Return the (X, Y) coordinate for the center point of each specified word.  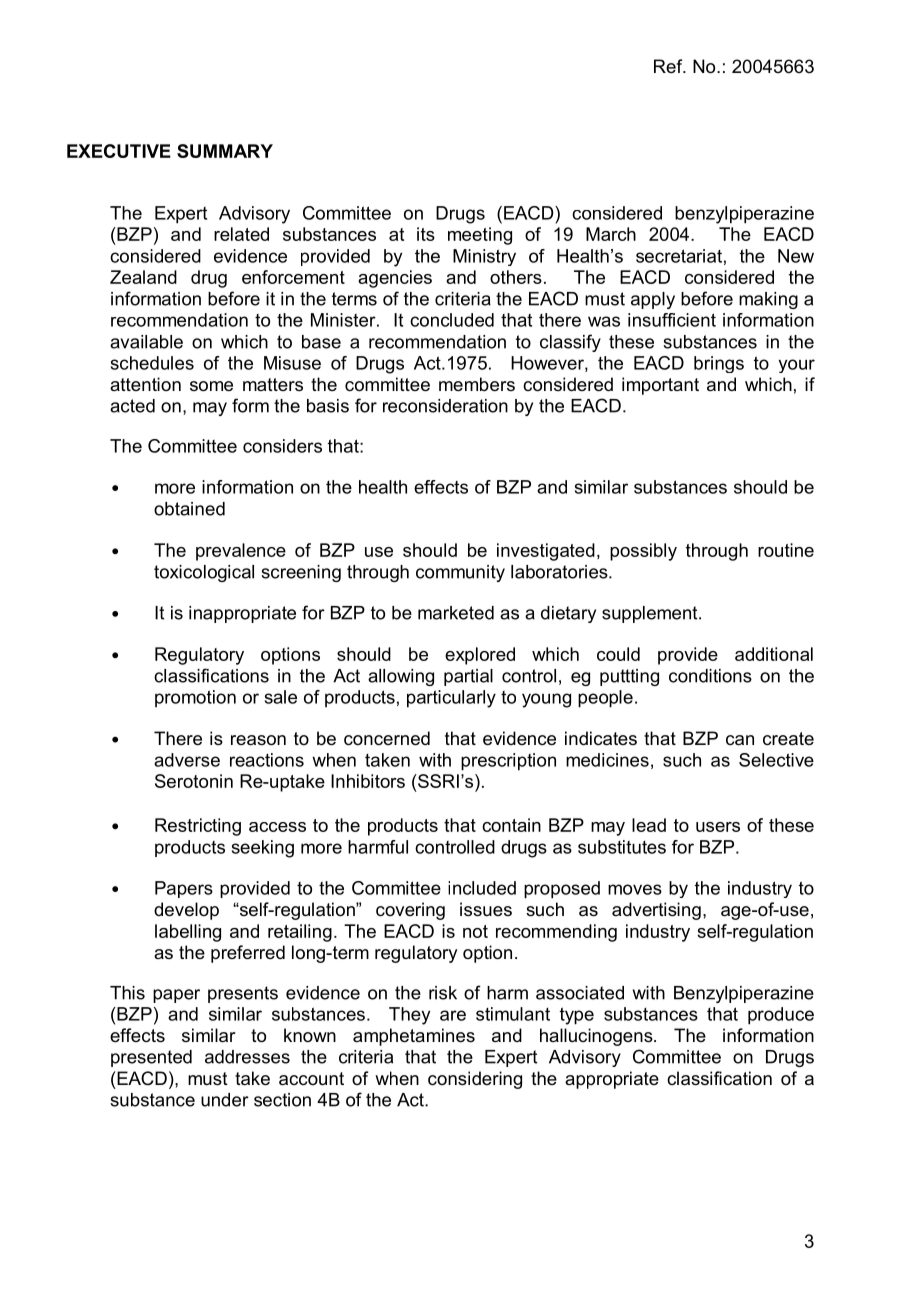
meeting (480, 236)
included (482, 888)
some (211, 386)
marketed (456, 613)
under (225, 1100)
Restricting (198, 827)
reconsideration (445, 406)
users (718, 827)
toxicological (204, 573)
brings (719, 364)
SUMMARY (225, 151)
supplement (651, 614)
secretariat (679, 256)
